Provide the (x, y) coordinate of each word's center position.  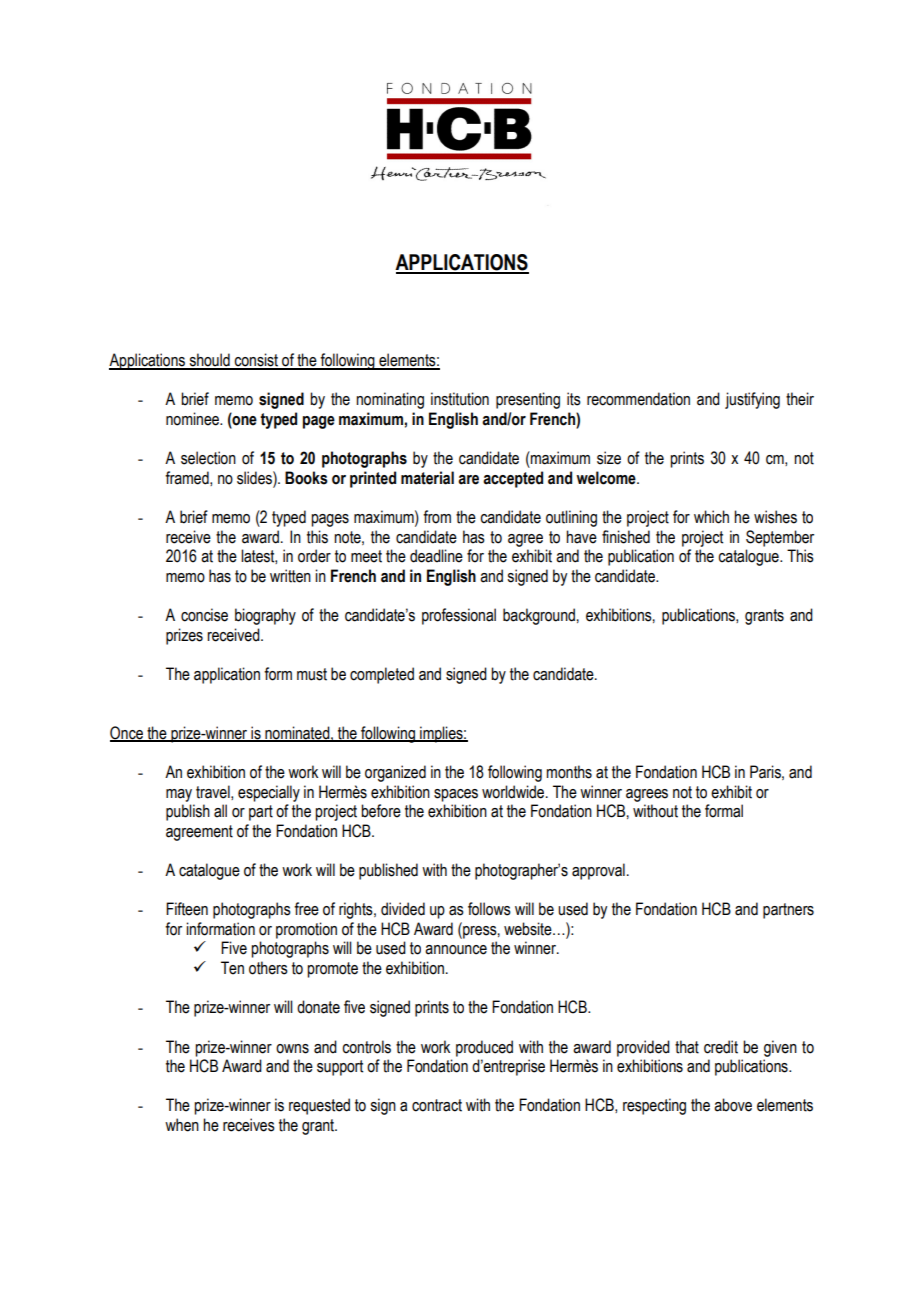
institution (460, 399)
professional (459, 616)
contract (437, 1105)
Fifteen (187, 909)
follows (489, 909)
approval (598, 871)
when (182, 1125)
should (209, 361)
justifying (752, 400)
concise (204, 615)
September (780, 538)
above (733, 1105)
